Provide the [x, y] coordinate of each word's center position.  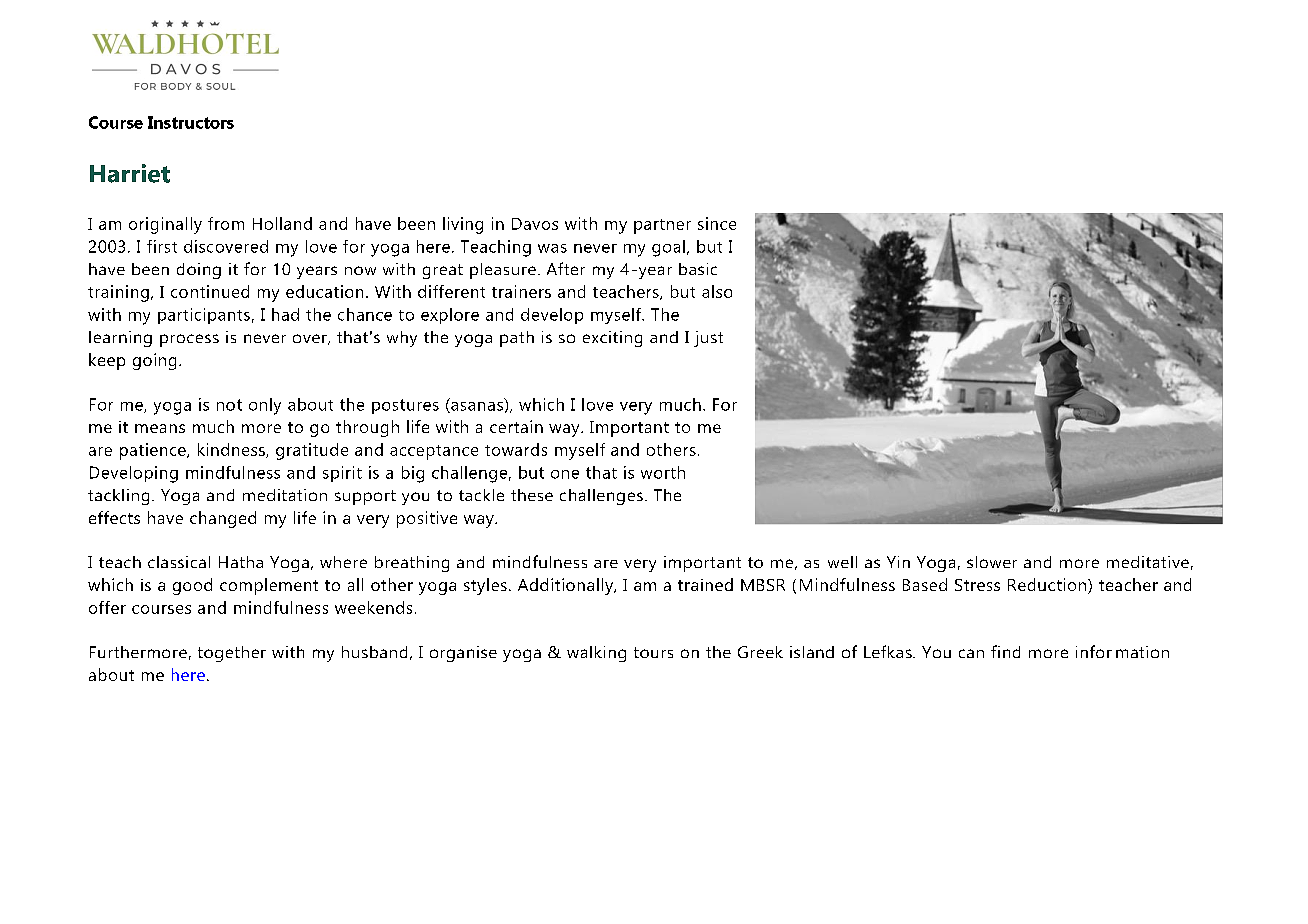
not [229, 405]
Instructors [191, 122]
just [708, 339]
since [717, 223]
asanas [476, 407]
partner [662, 226]
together [232, 654]
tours [653, 652]
